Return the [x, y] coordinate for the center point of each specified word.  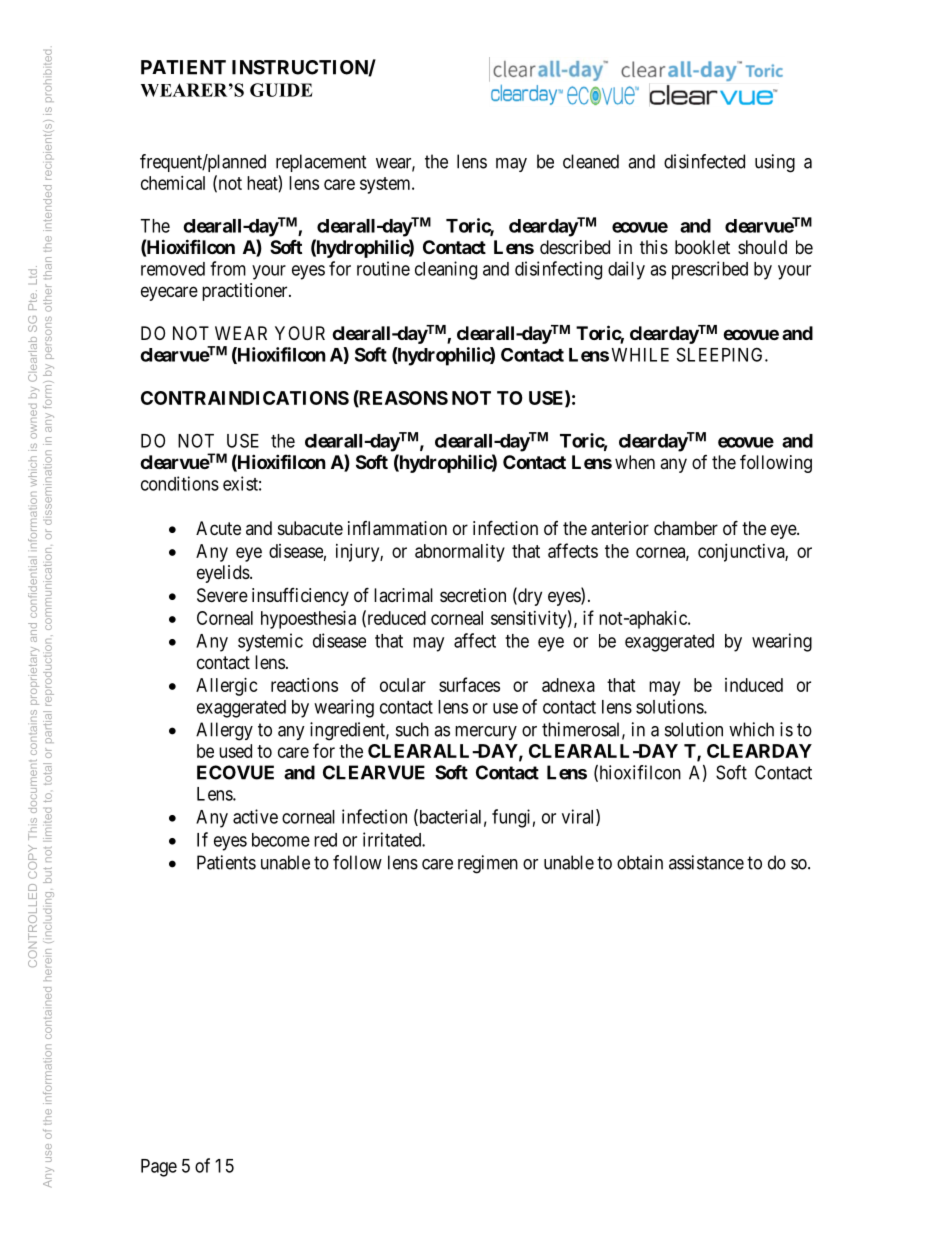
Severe [222, 595]
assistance [706, 862]
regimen [488, 864]
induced [754, 685]
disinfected [704, 161]
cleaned [591, 161]
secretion [473, 595]
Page [159, 1168]
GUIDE [281, 90]
